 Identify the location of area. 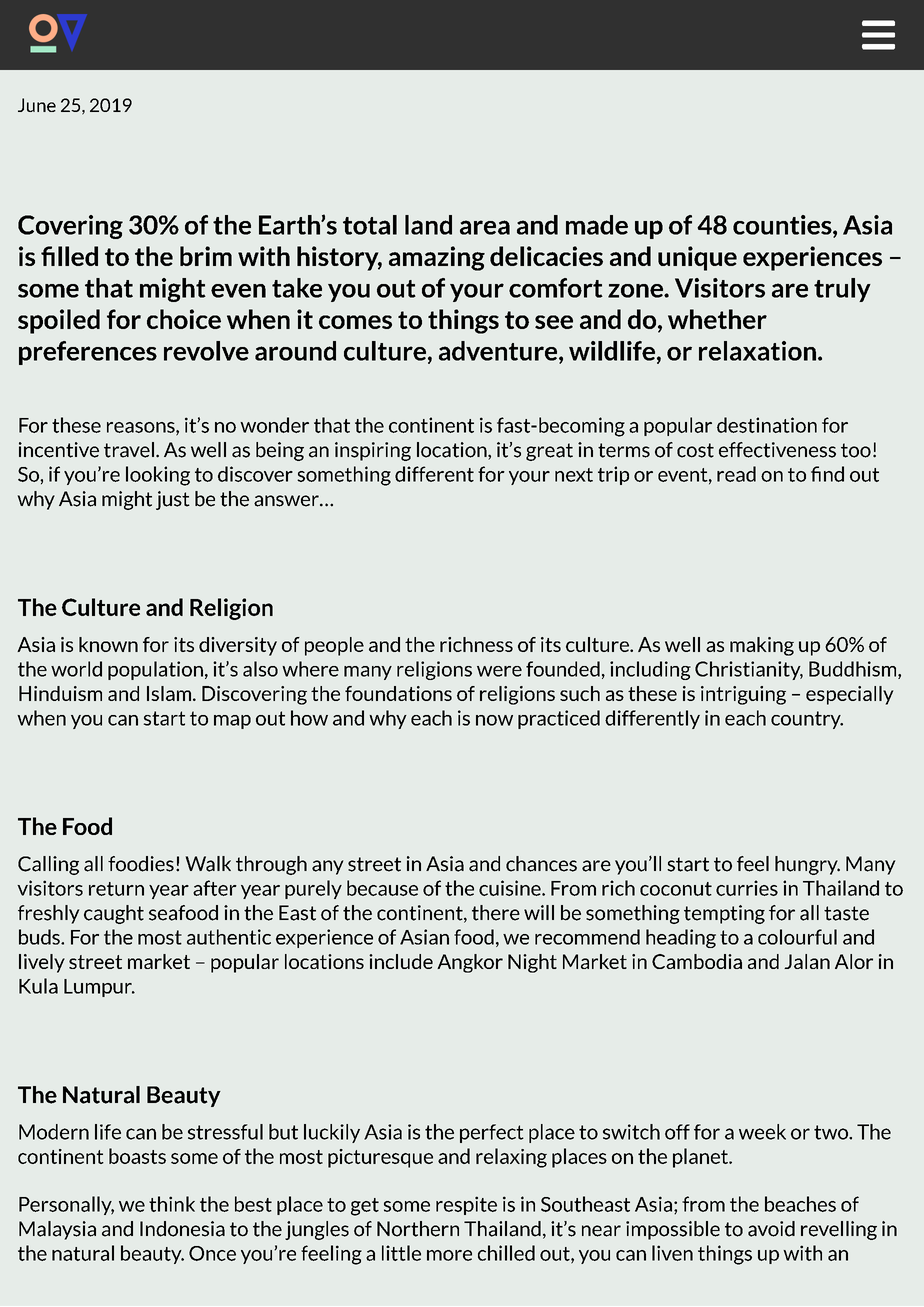
(485, 227).
